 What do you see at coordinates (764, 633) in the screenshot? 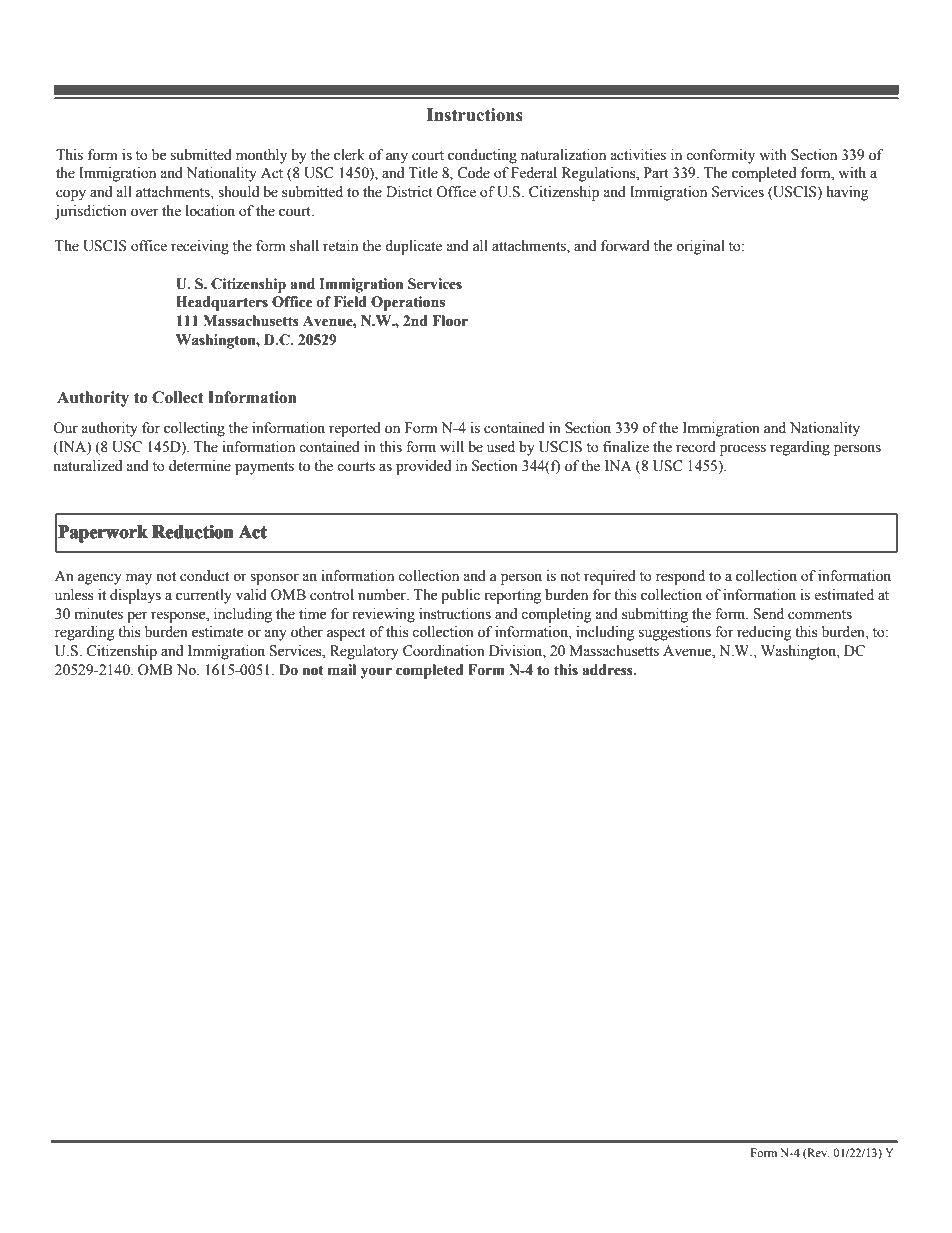
I see `reducing` at bounding box center [764, 633].
